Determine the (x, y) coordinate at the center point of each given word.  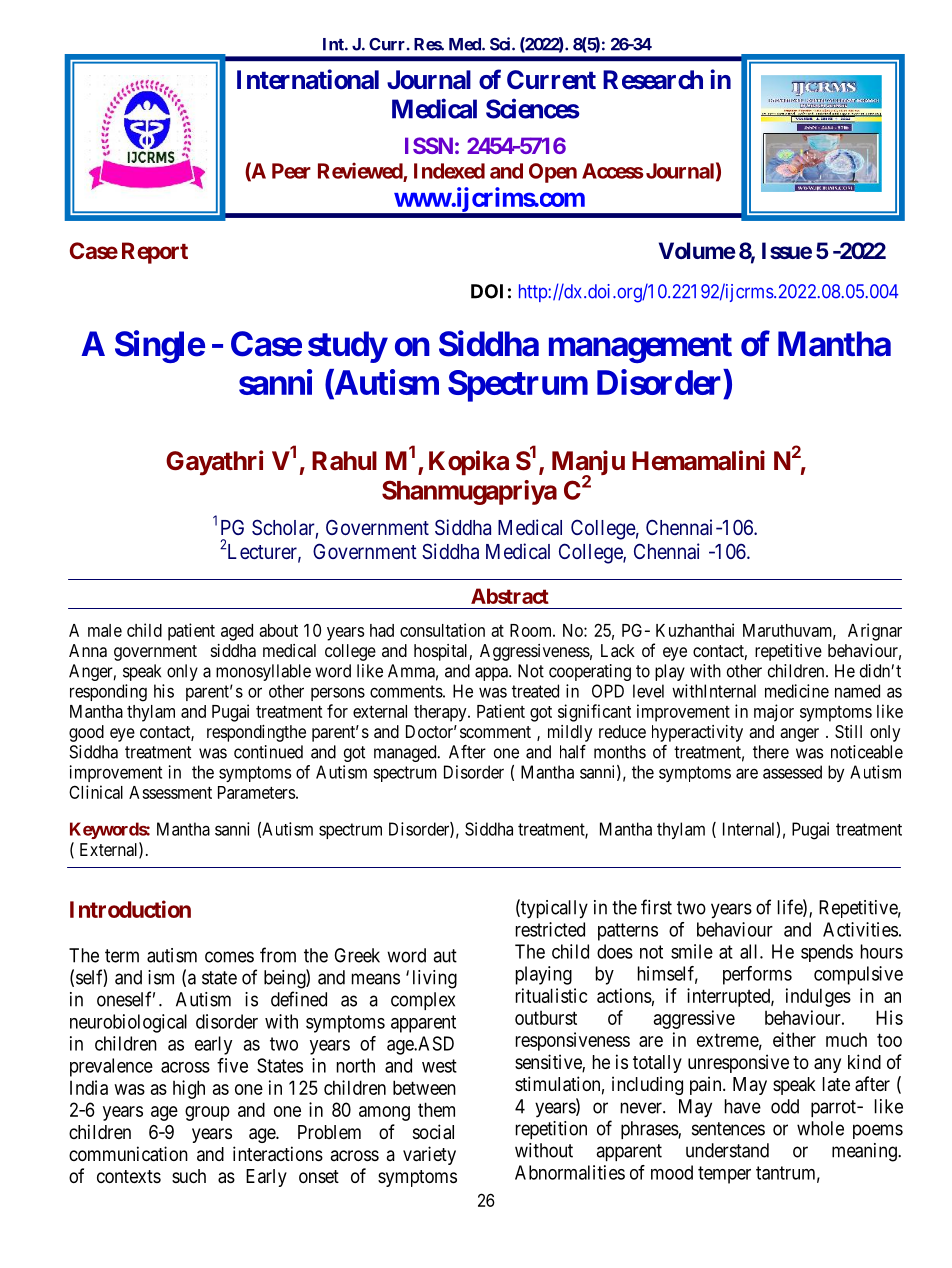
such (189, 1176)
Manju (588, 464)
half (573, 752)
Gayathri (214, 463)
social (433, 1132)
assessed (792, 772)
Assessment (170, 792)
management (640, 348)
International (308, 79)
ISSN (429, 145)
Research (653, 80)
